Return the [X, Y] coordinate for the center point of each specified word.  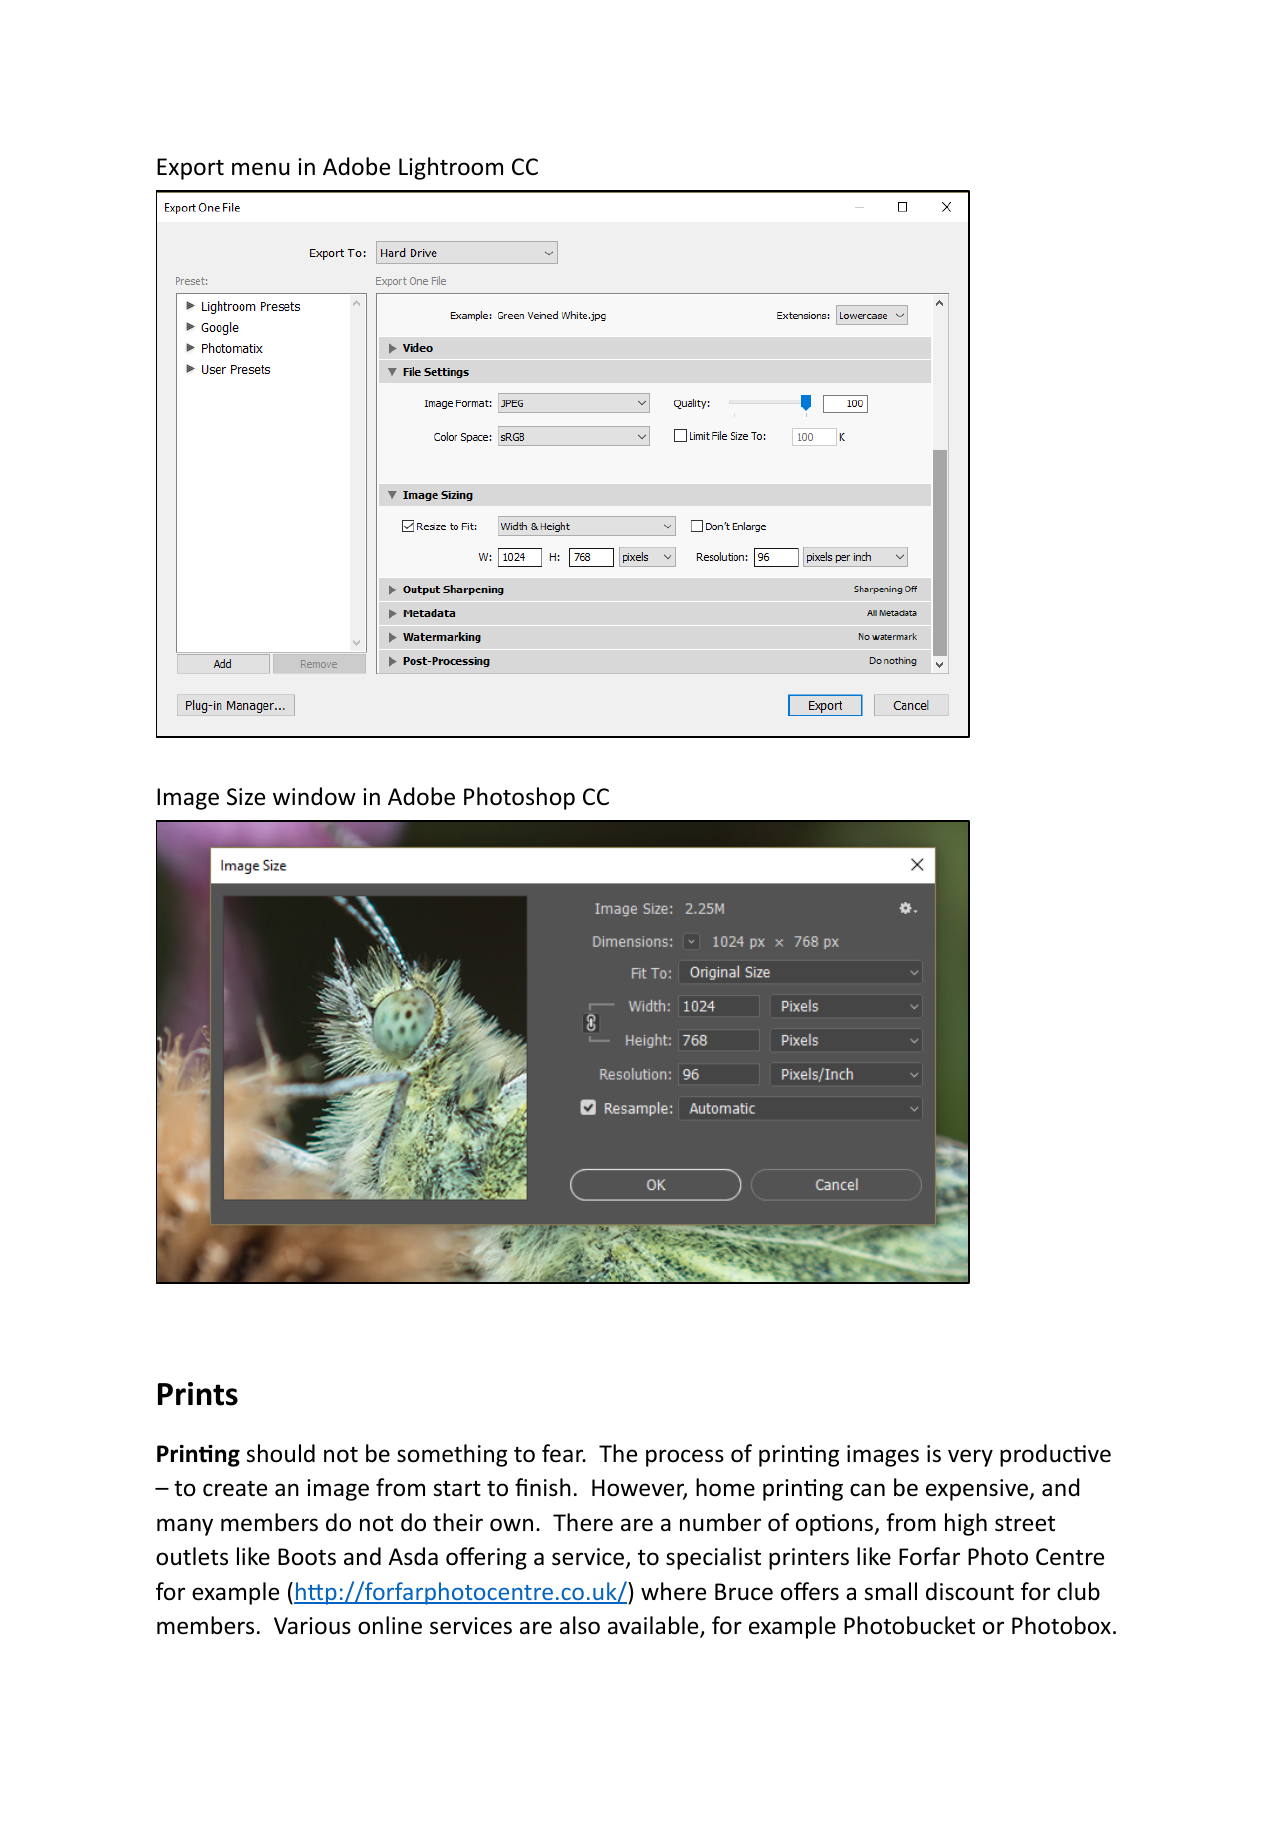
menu [261, 169]
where [673, 1591]
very [970, 1458]
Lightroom [451, 168]
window [314, 796]
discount [970, 1591]
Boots [307, 1557]
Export [190, 169]
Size [246, 797]
